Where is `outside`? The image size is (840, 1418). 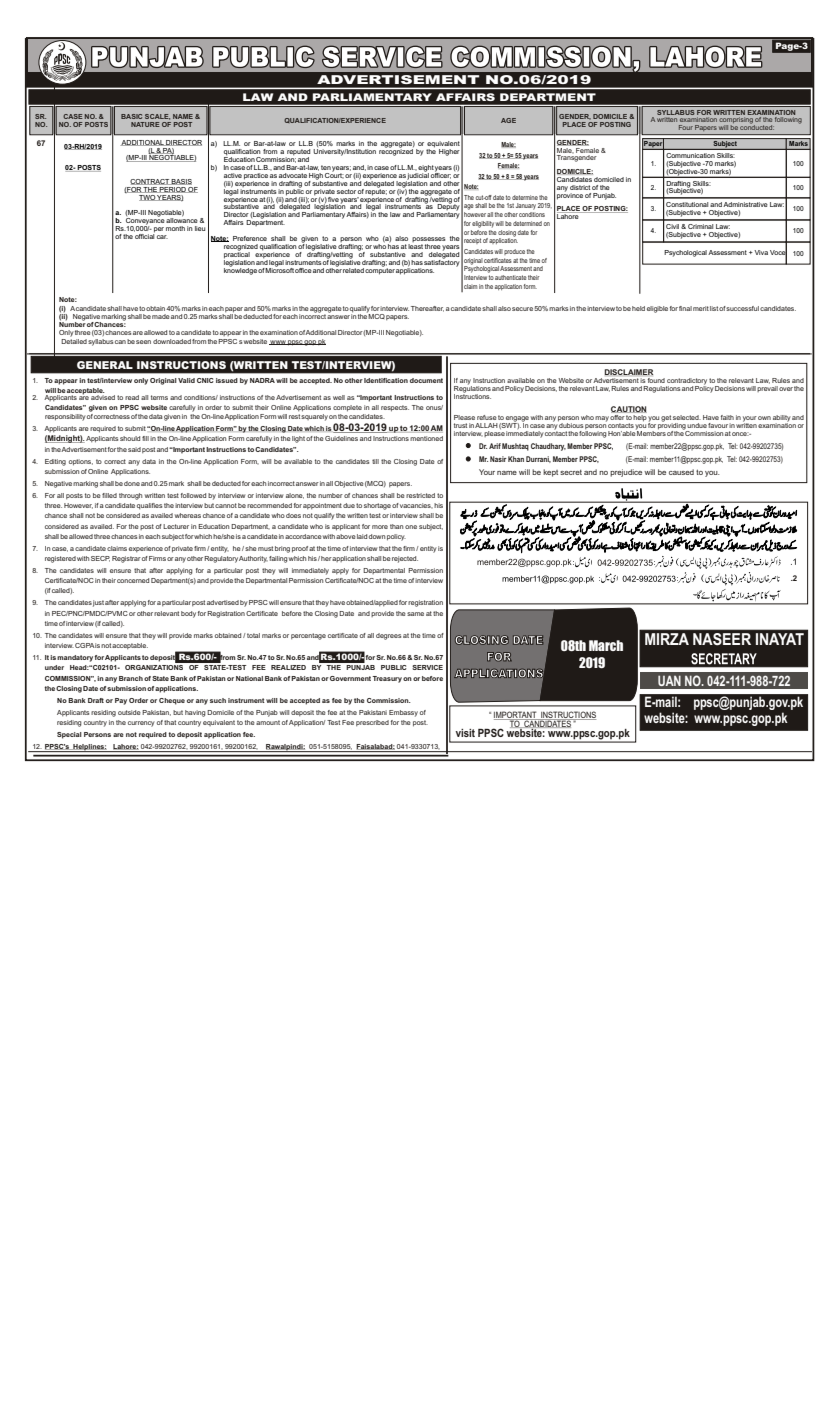 outside is located at coordinates (129, 712).
